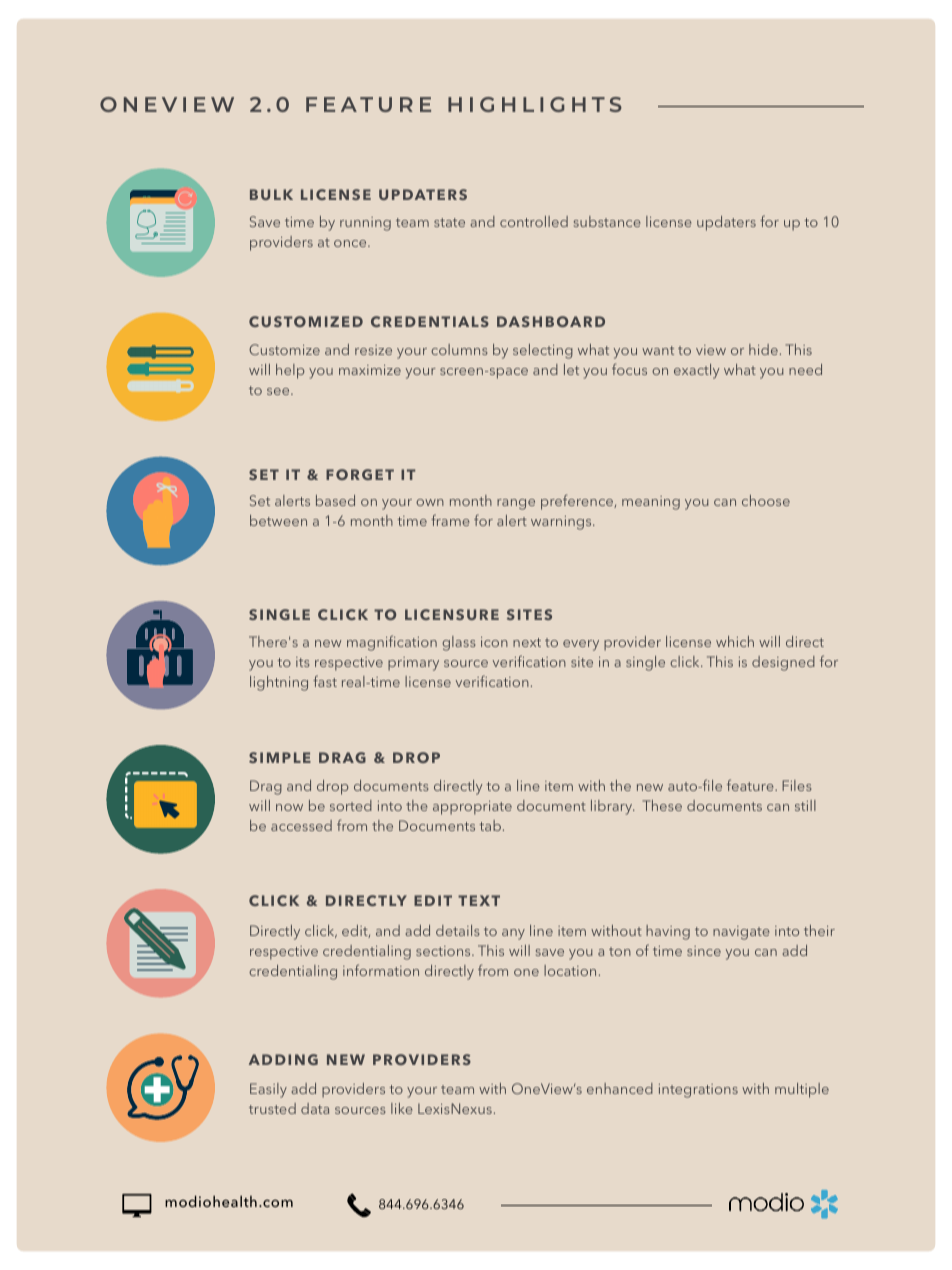 The image size is (952, 1270). What do you see at coordinates (735, 641) in the screenshot?
I see `which` at bounding box center [735, 641].
